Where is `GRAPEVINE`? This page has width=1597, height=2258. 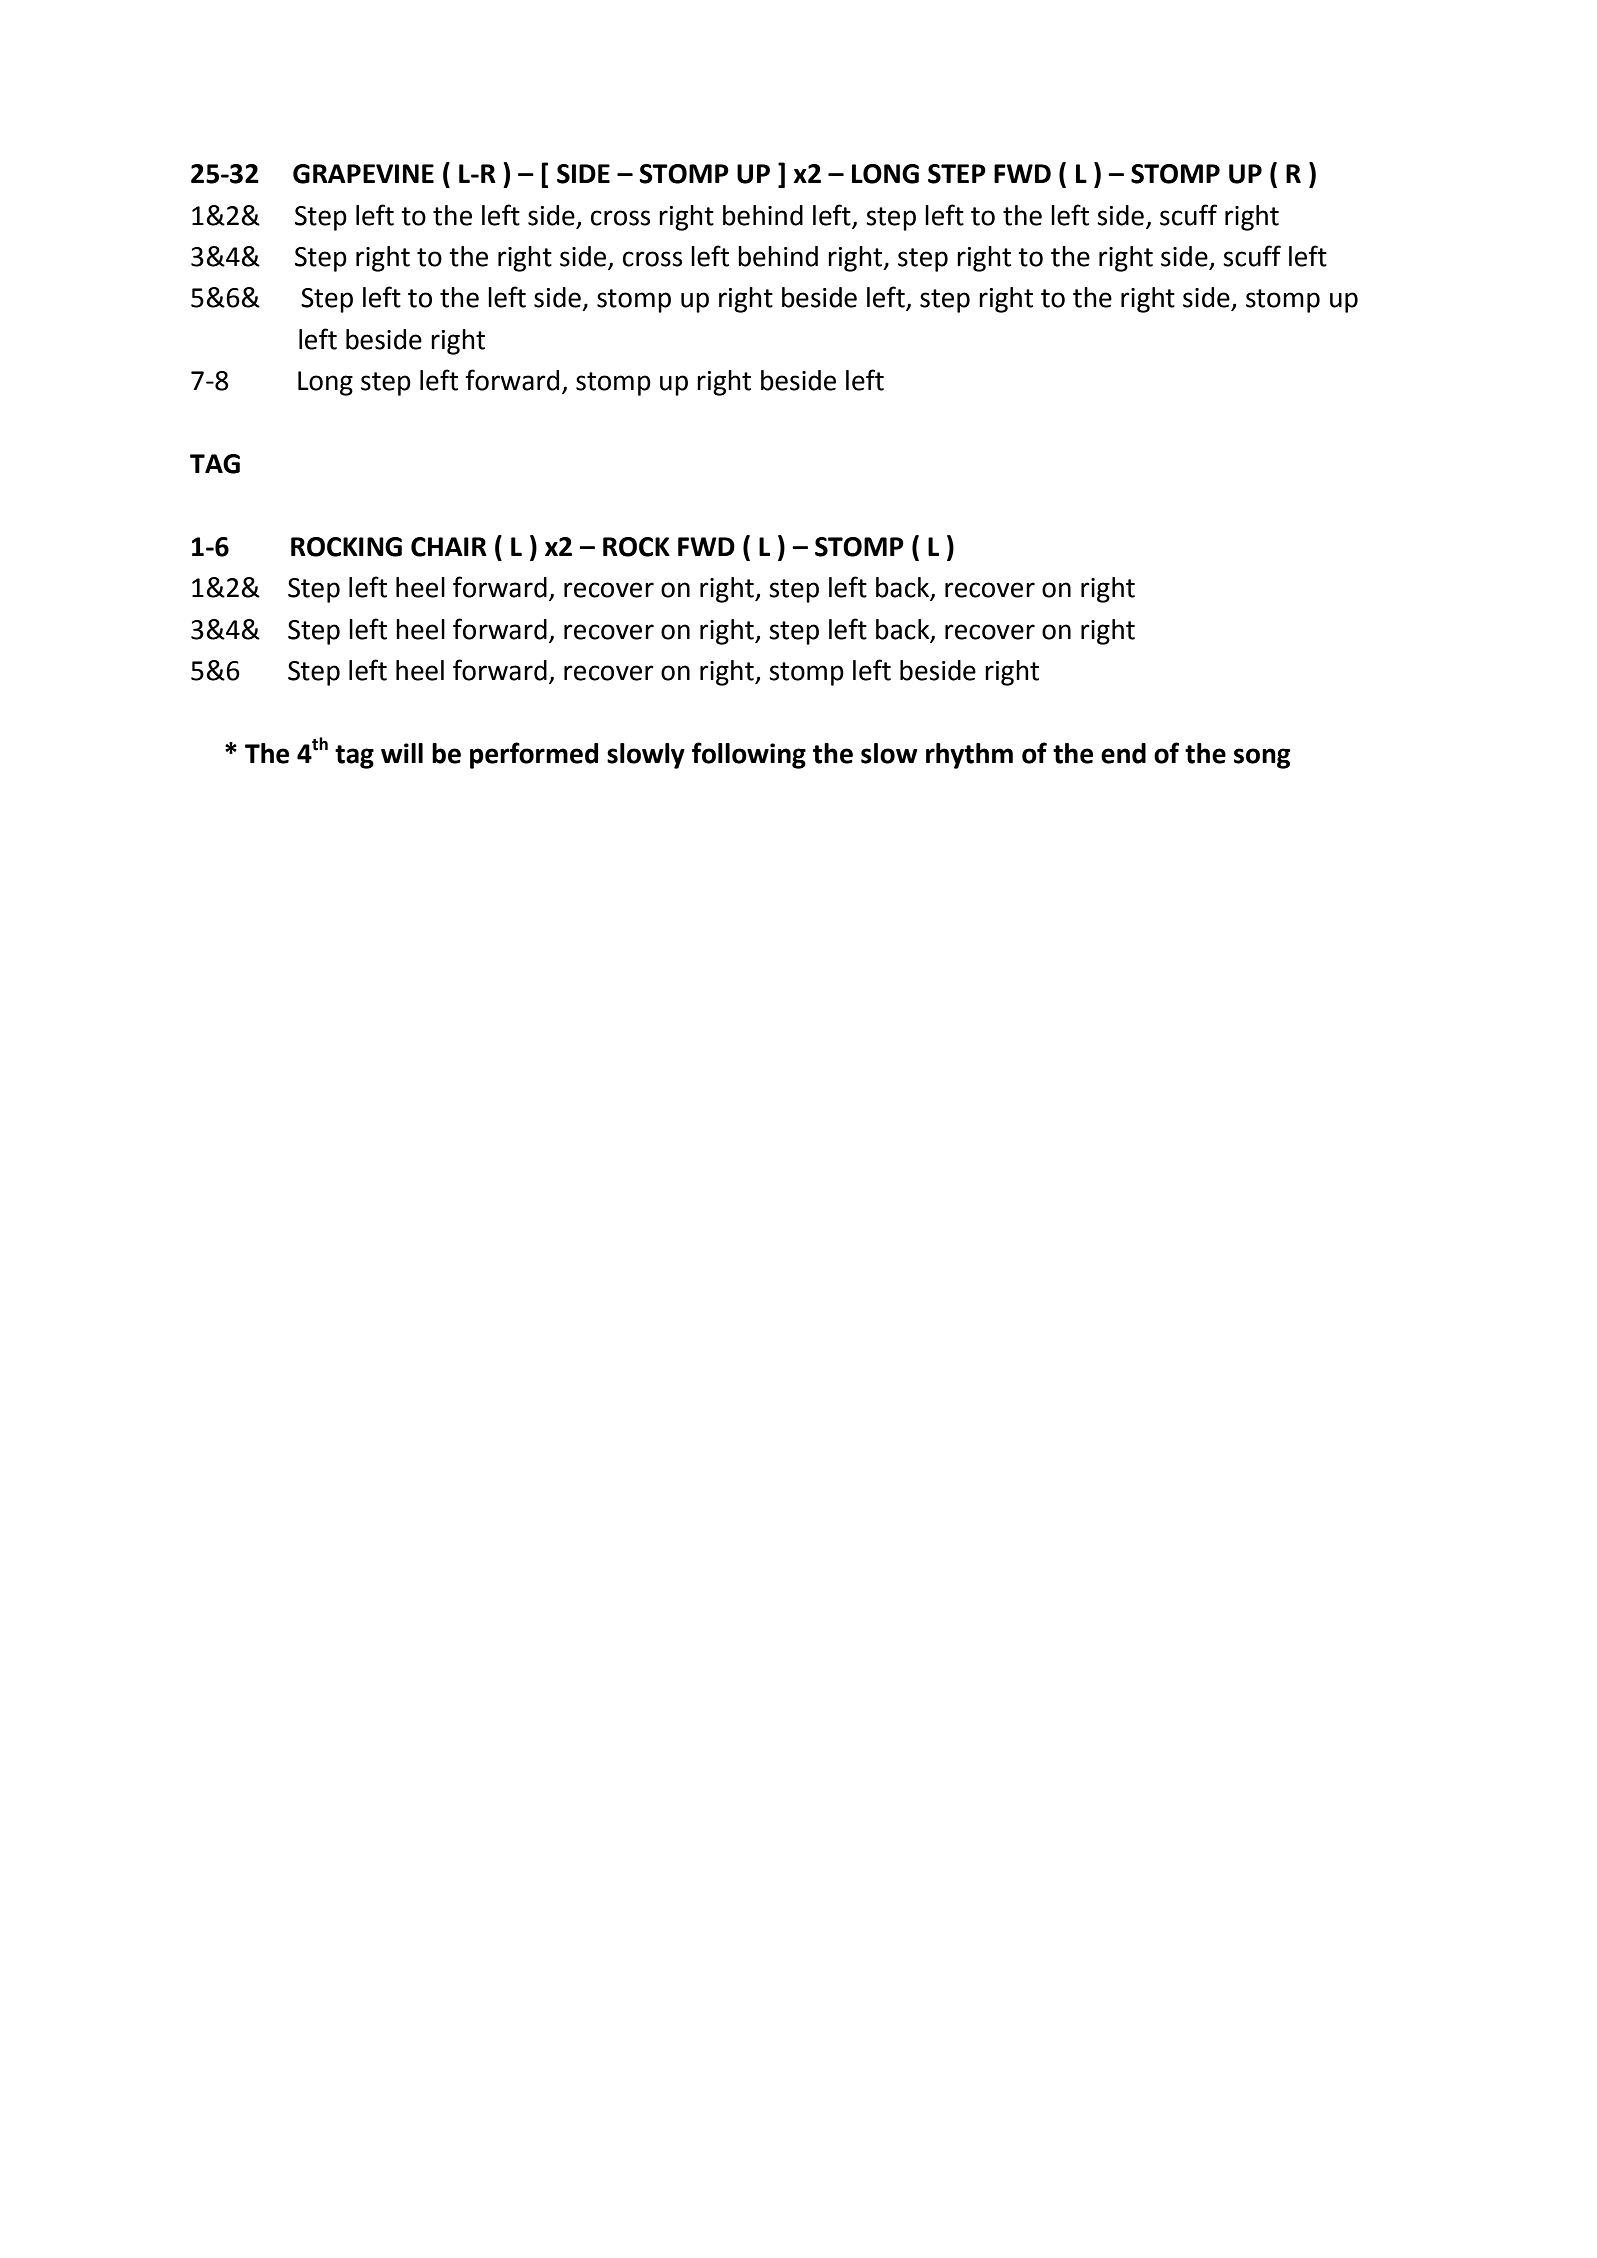
GRAPEVINE is located at coordinates (363, 174).
